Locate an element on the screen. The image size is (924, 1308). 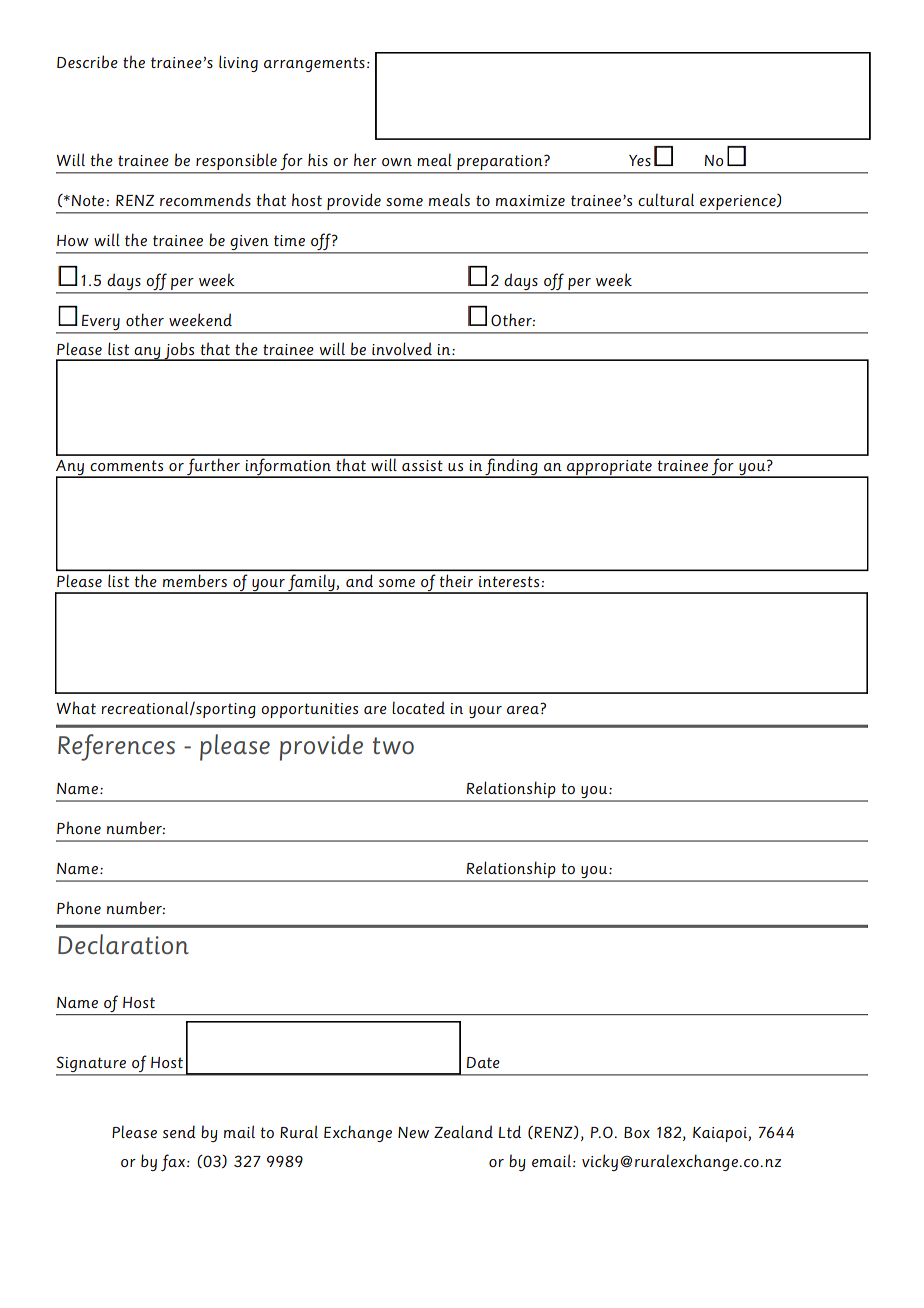
Box is located at coordinates (637, 1132).
